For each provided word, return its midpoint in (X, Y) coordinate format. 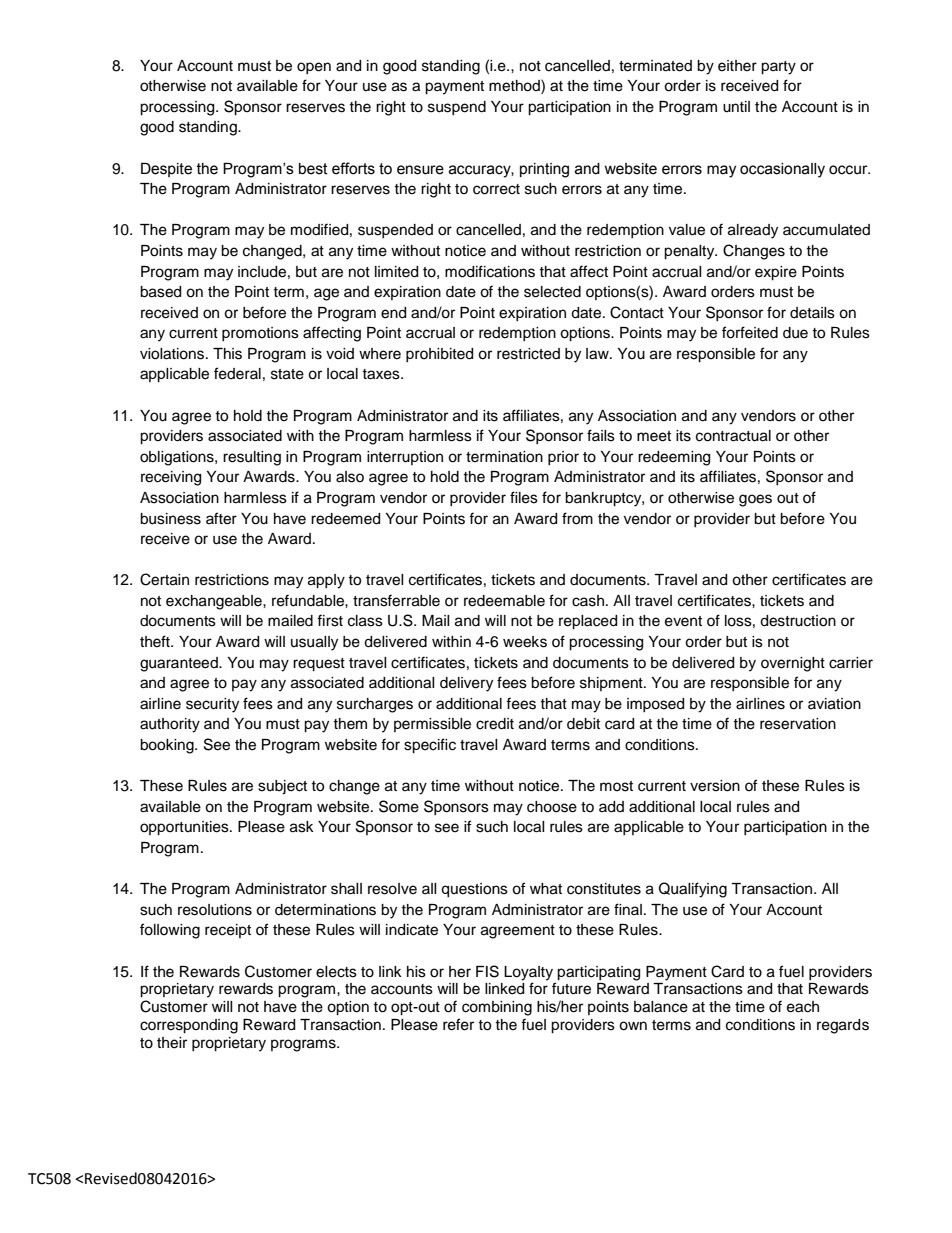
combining (497, 1008)
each (803, 1007)
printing (544, 170)
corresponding (189, 1026)
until (736, 107)
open (314, 68)
